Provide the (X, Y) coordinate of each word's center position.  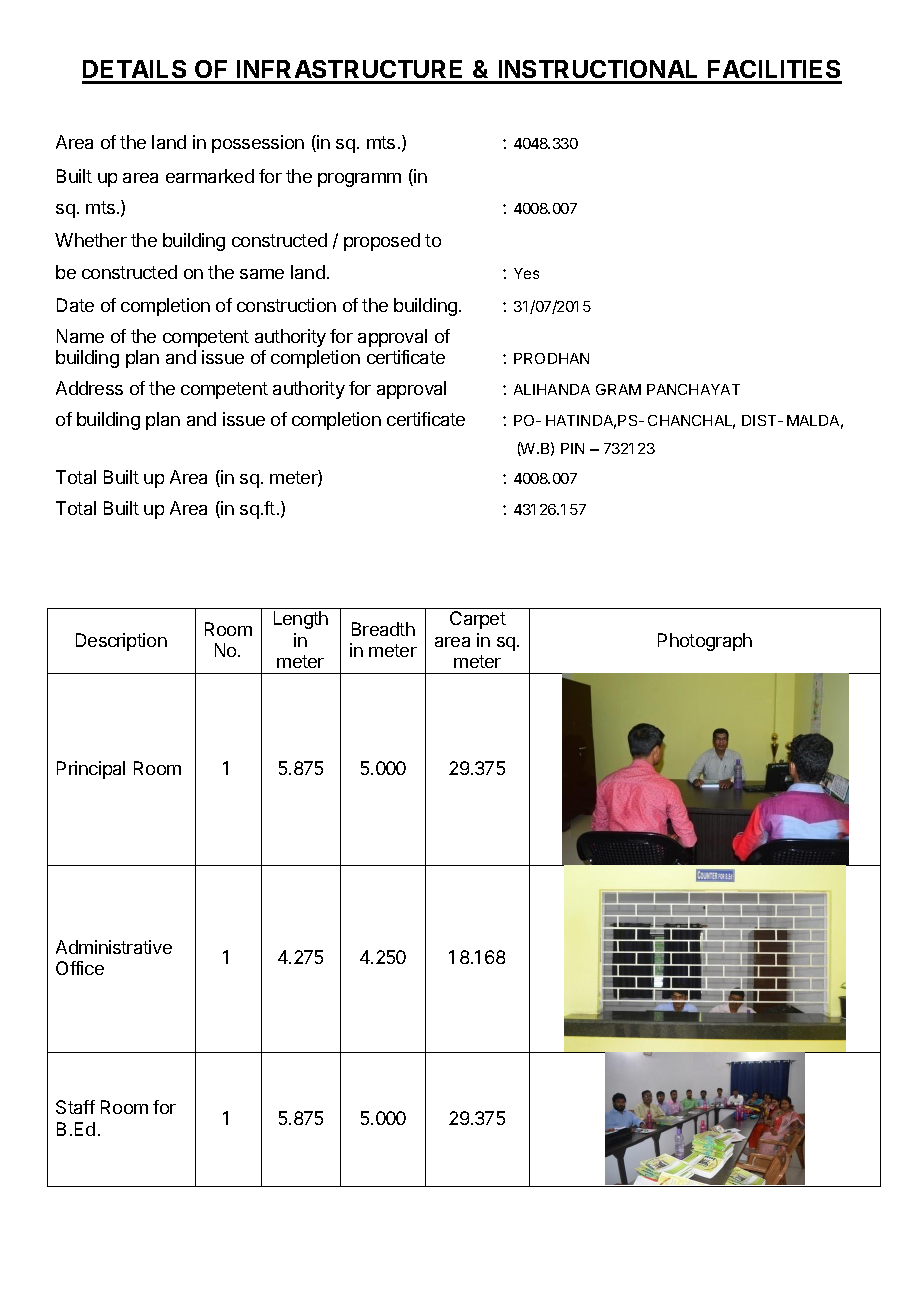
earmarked (210, 176)
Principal (91, 770)
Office (80, 968)
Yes (526, 273)
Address (89, 388)
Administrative (114, 947)
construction (286, 305)
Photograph (705, 642)
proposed (382, 242)
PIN (572, 448)
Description (121, 642)
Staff (75, 1107)
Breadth (383, 629)
